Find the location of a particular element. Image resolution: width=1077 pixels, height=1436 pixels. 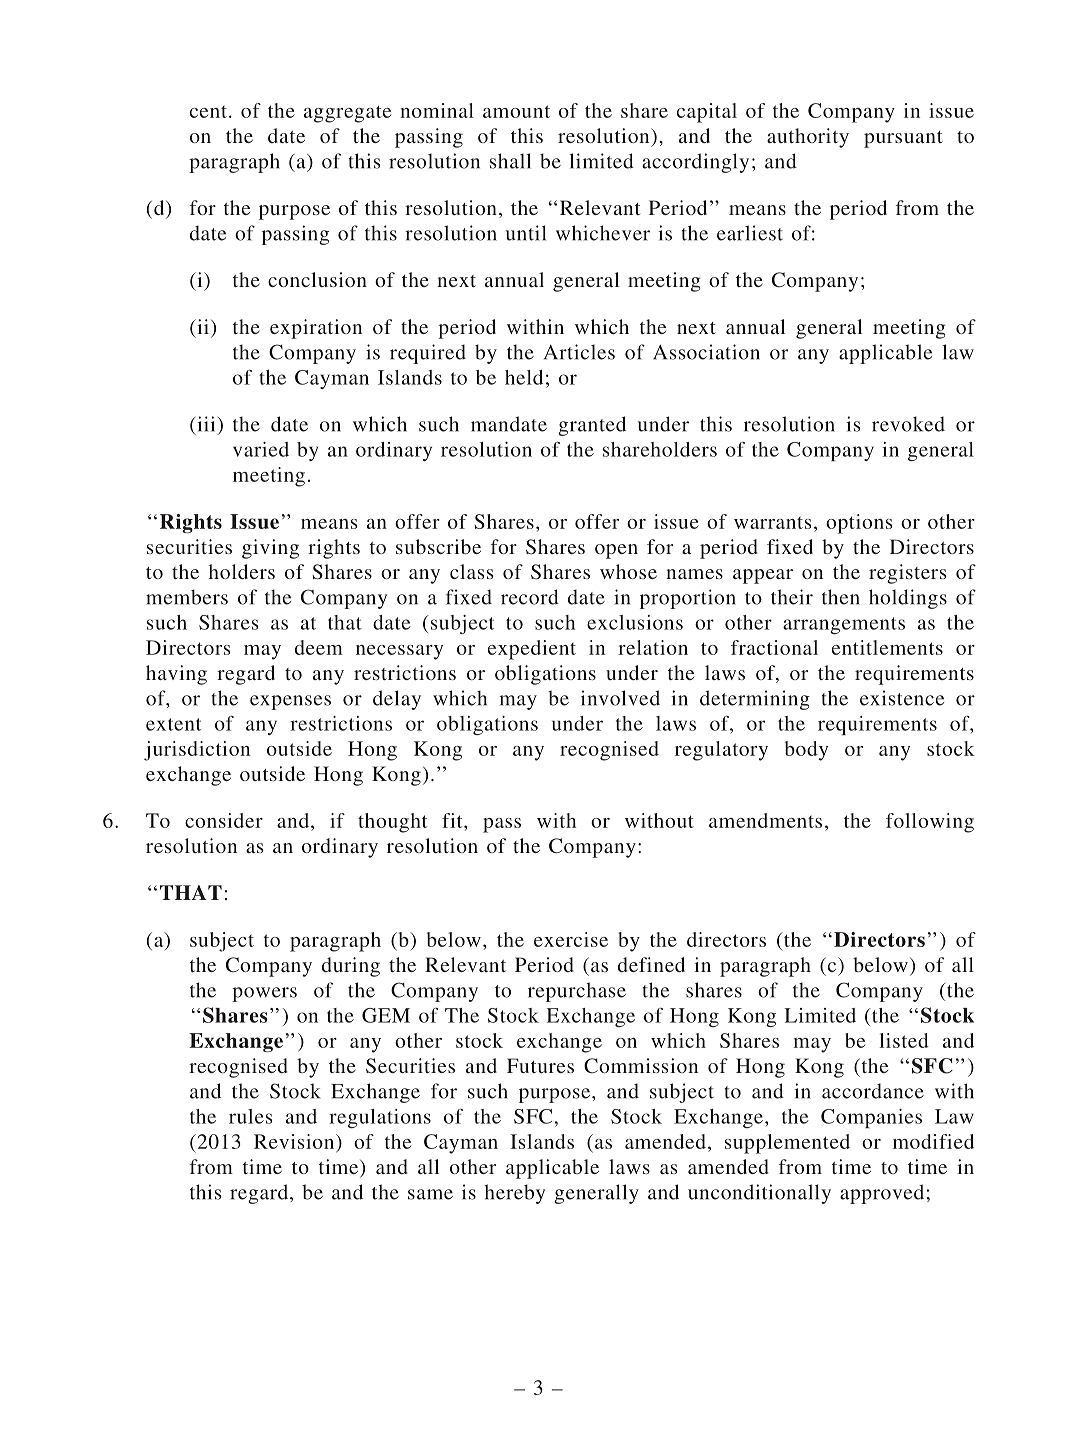

Revision is located at coordinates (295, 1141).
